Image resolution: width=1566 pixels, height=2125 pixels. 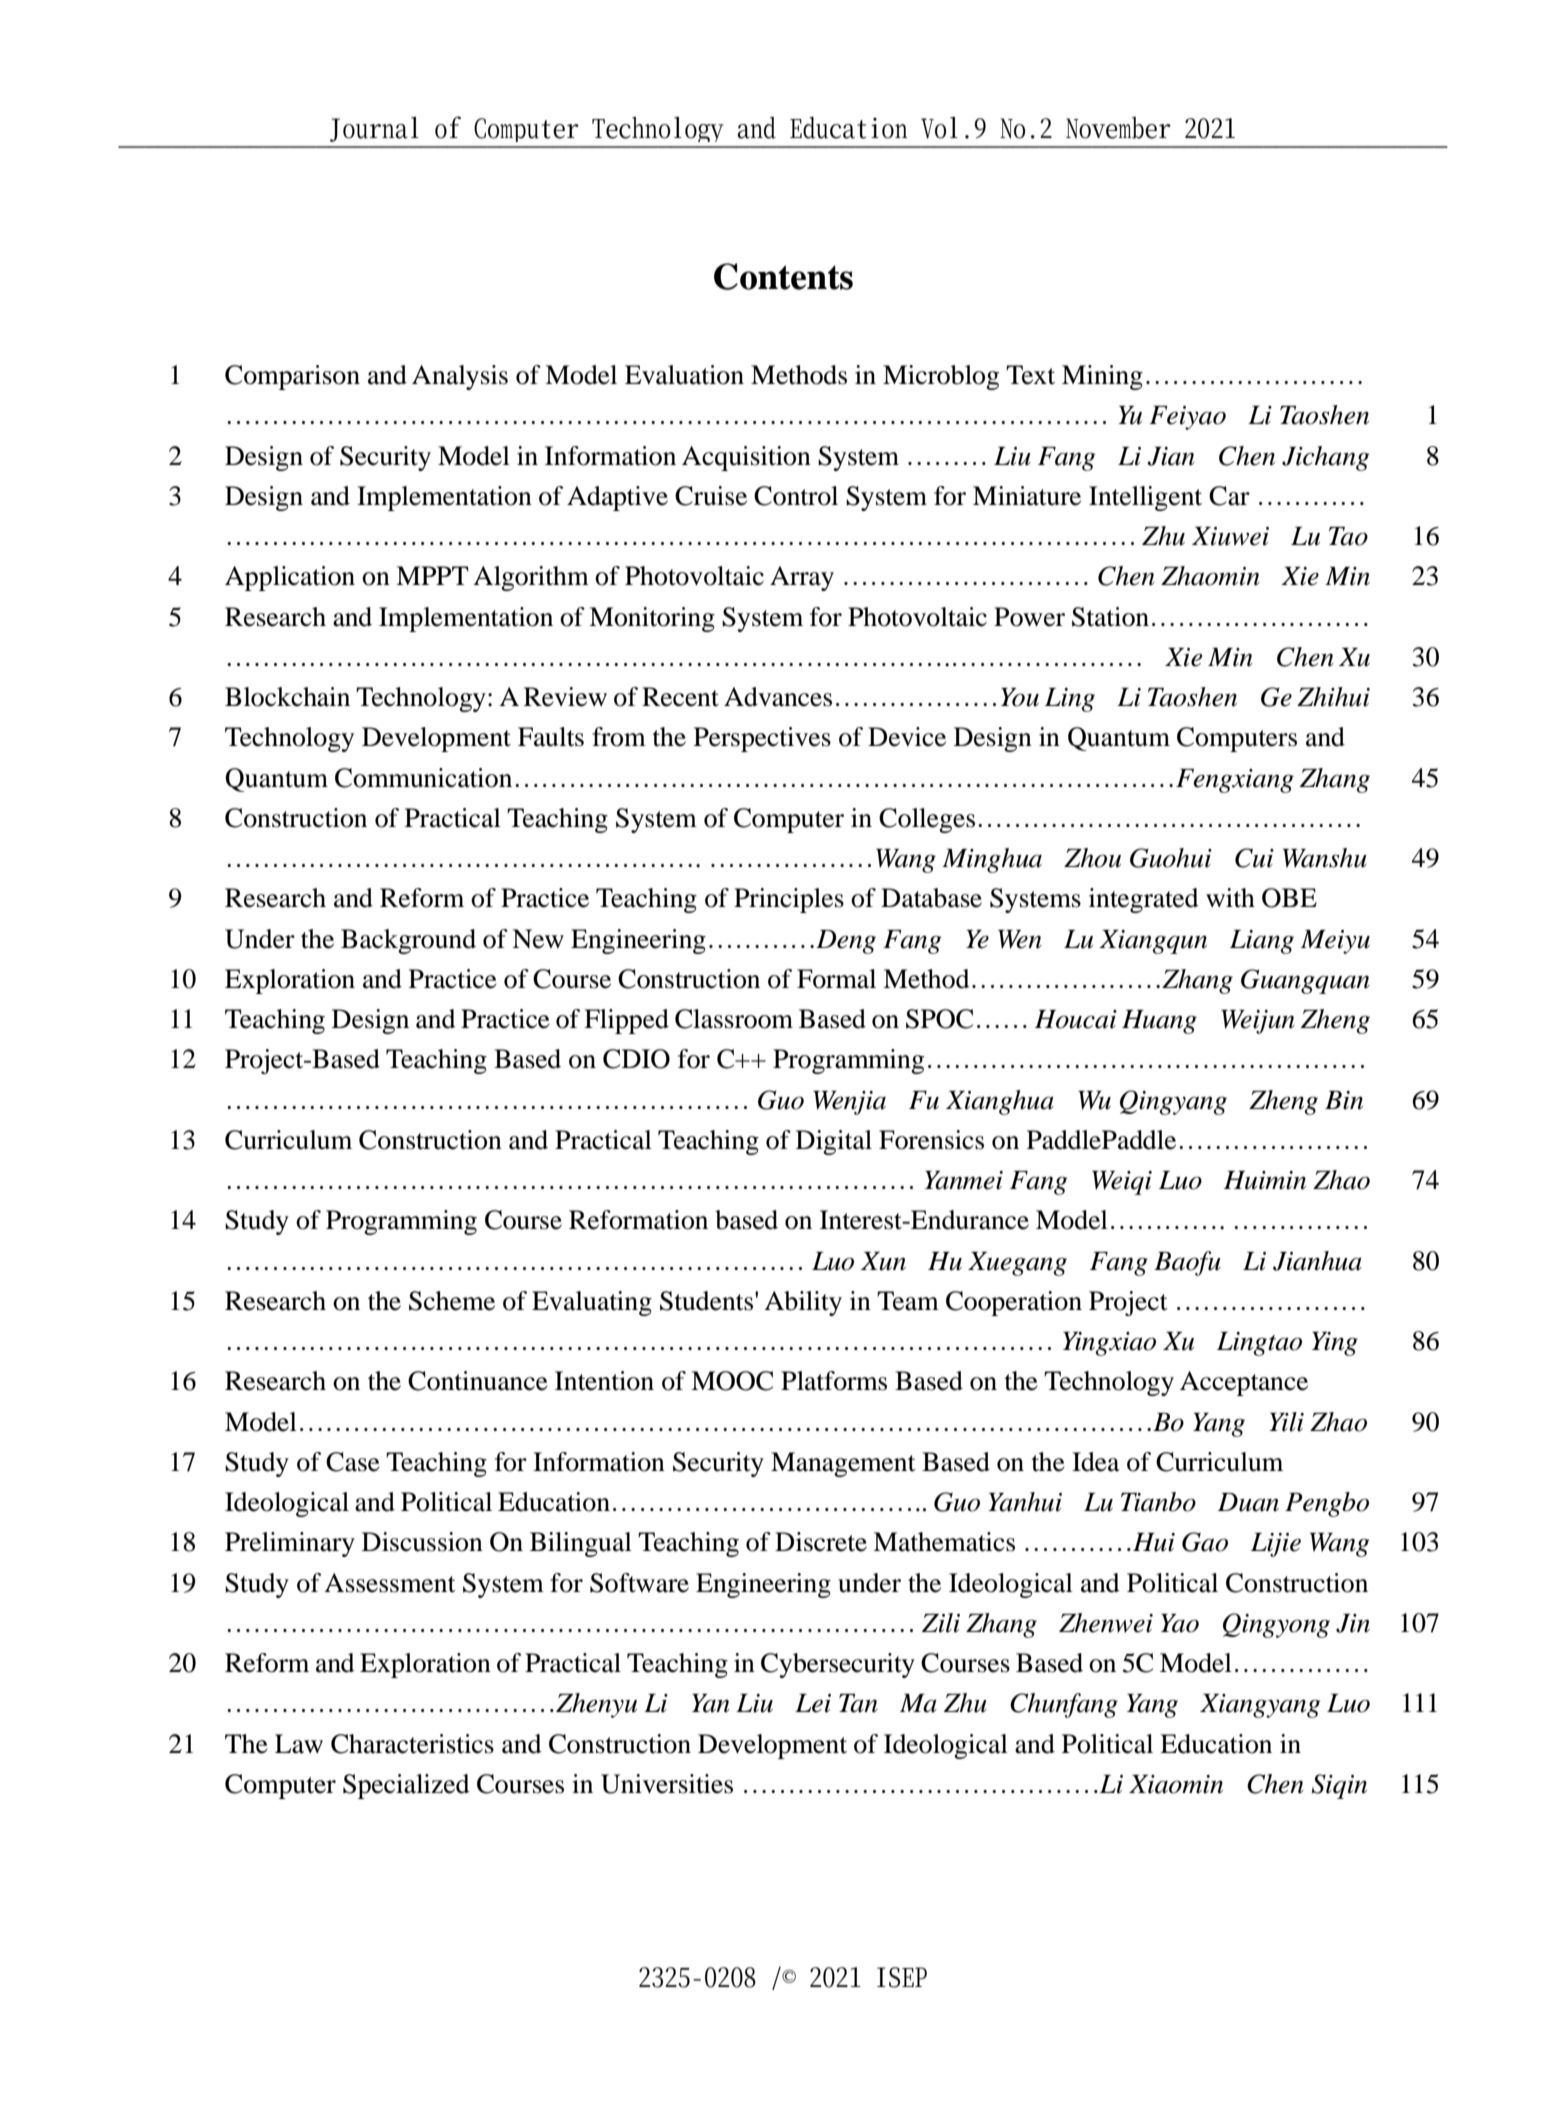 What do you see at coordinates (762, 739) in the screenshot?
I see `Perspectives` at bounding box center [762, 739].
